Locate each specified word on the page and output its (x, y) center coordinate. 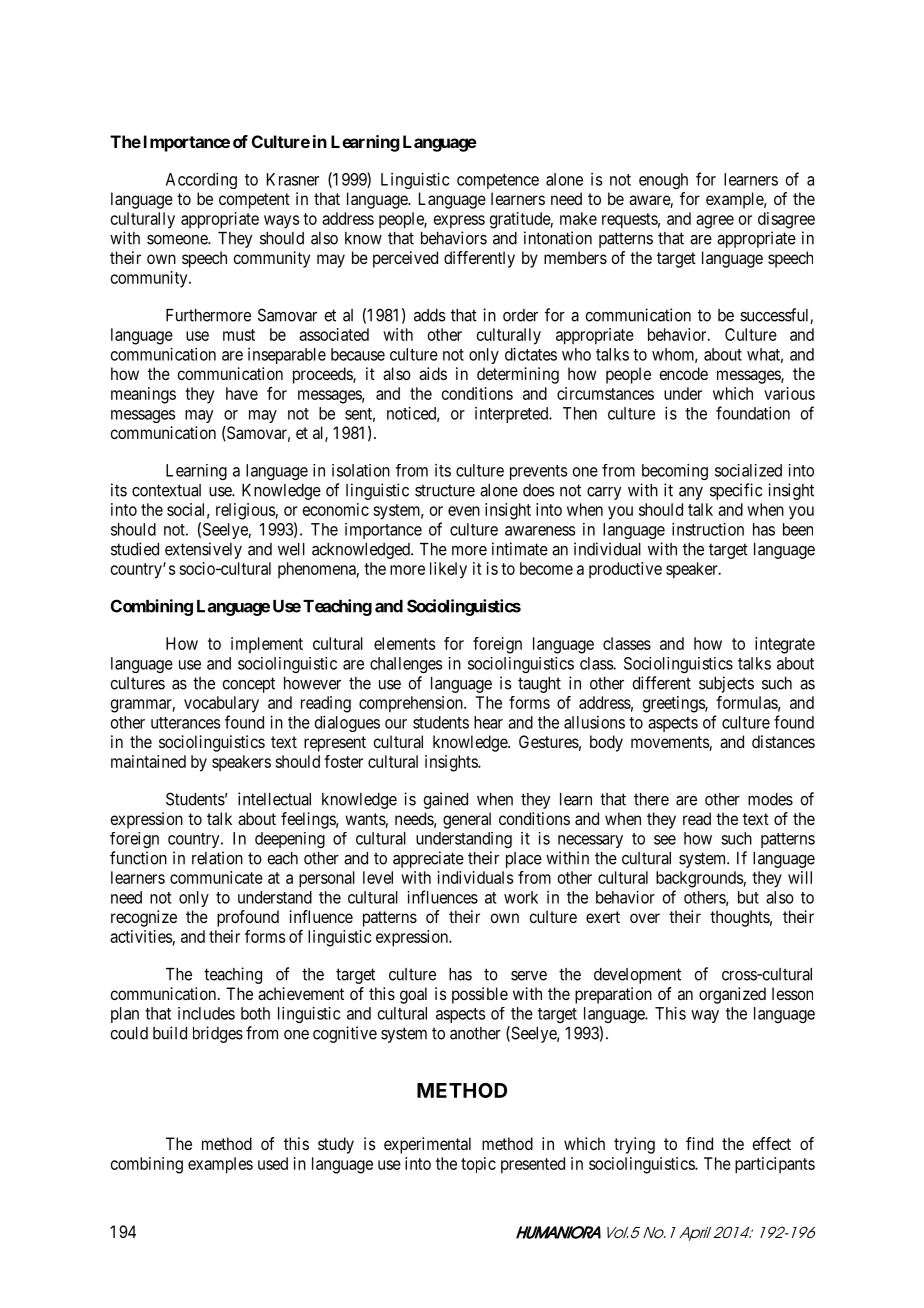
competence (498, 181)
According (201, 180)
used (273, 1163)
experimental (427, 1145)
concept (248, 685)
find (699, 1143)
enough (663, 181)
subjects (726, 684)
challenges (406, 665)
